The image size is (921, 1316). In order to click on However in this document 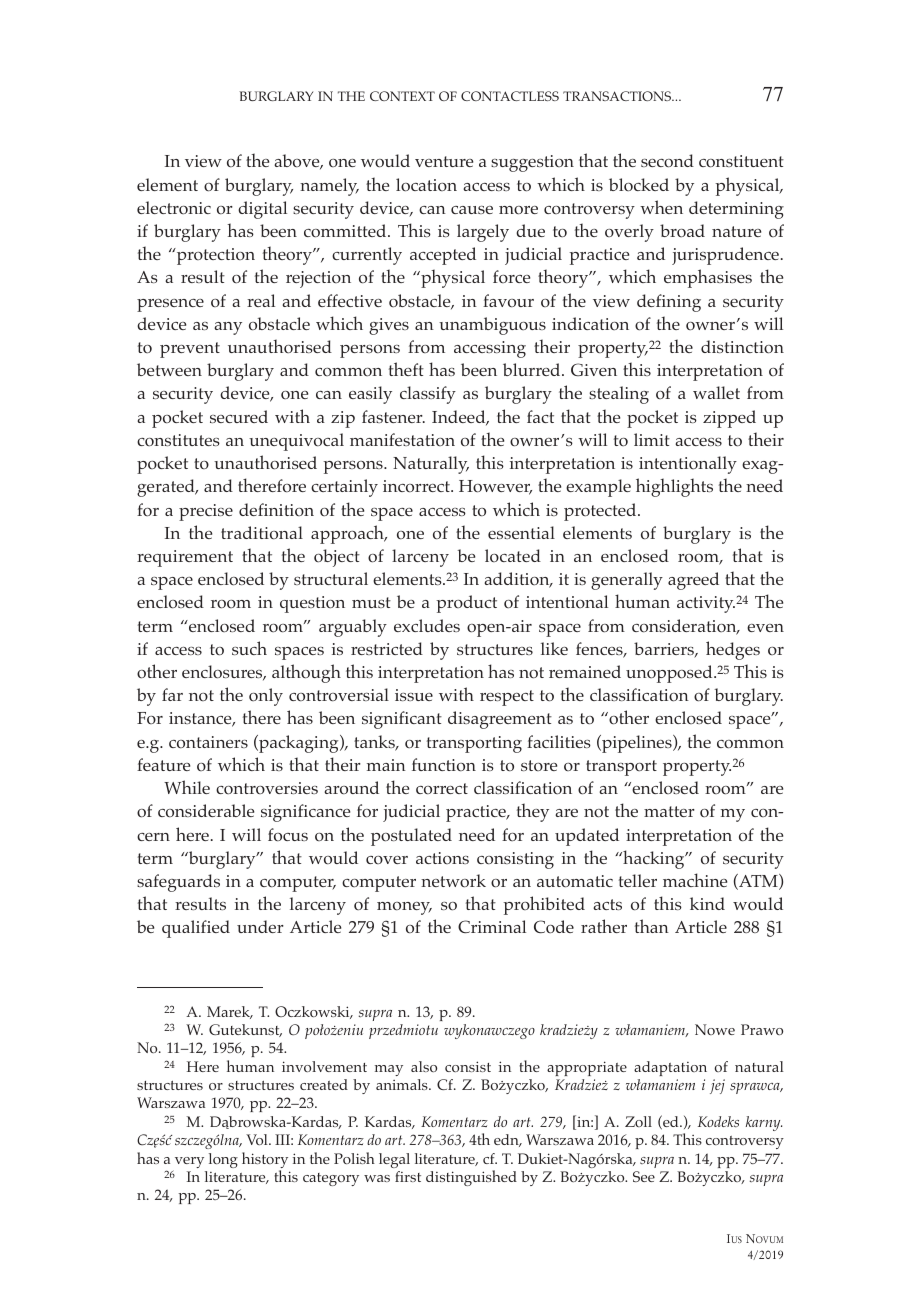, I will do `click(495, 487)`.
